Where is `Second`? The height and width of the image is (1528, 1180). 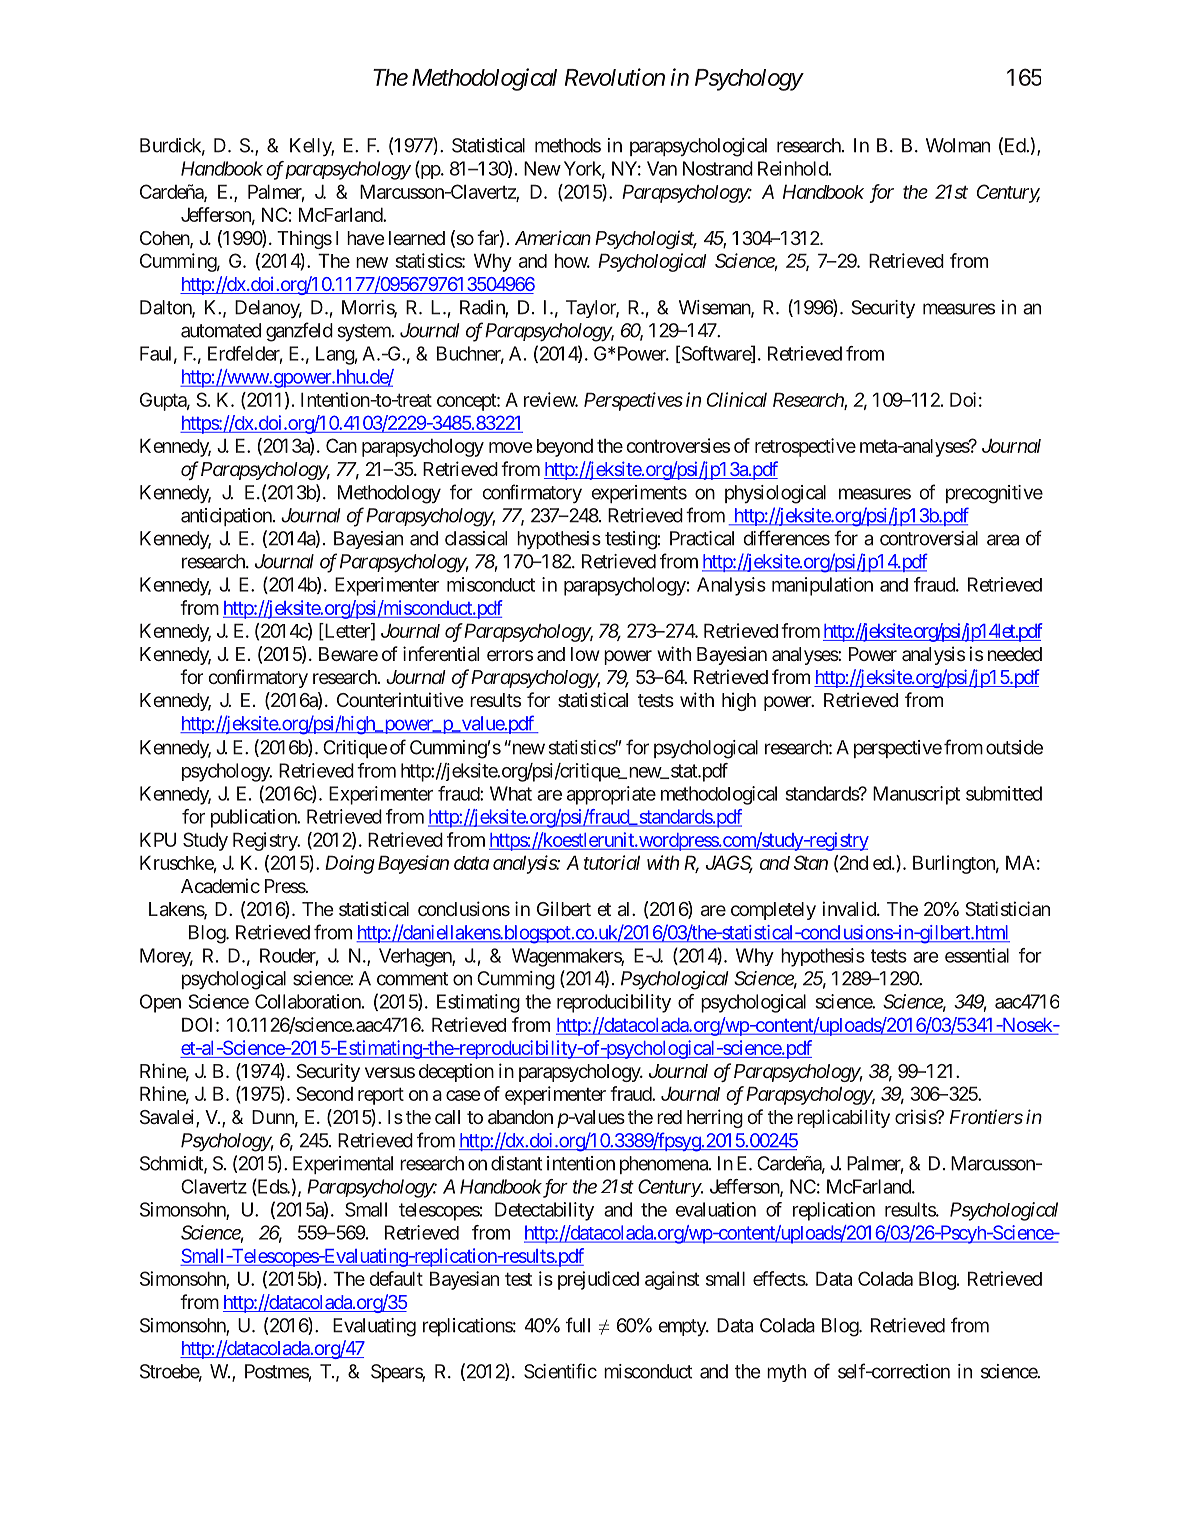 Second is located at coordinates (324, 1093).
